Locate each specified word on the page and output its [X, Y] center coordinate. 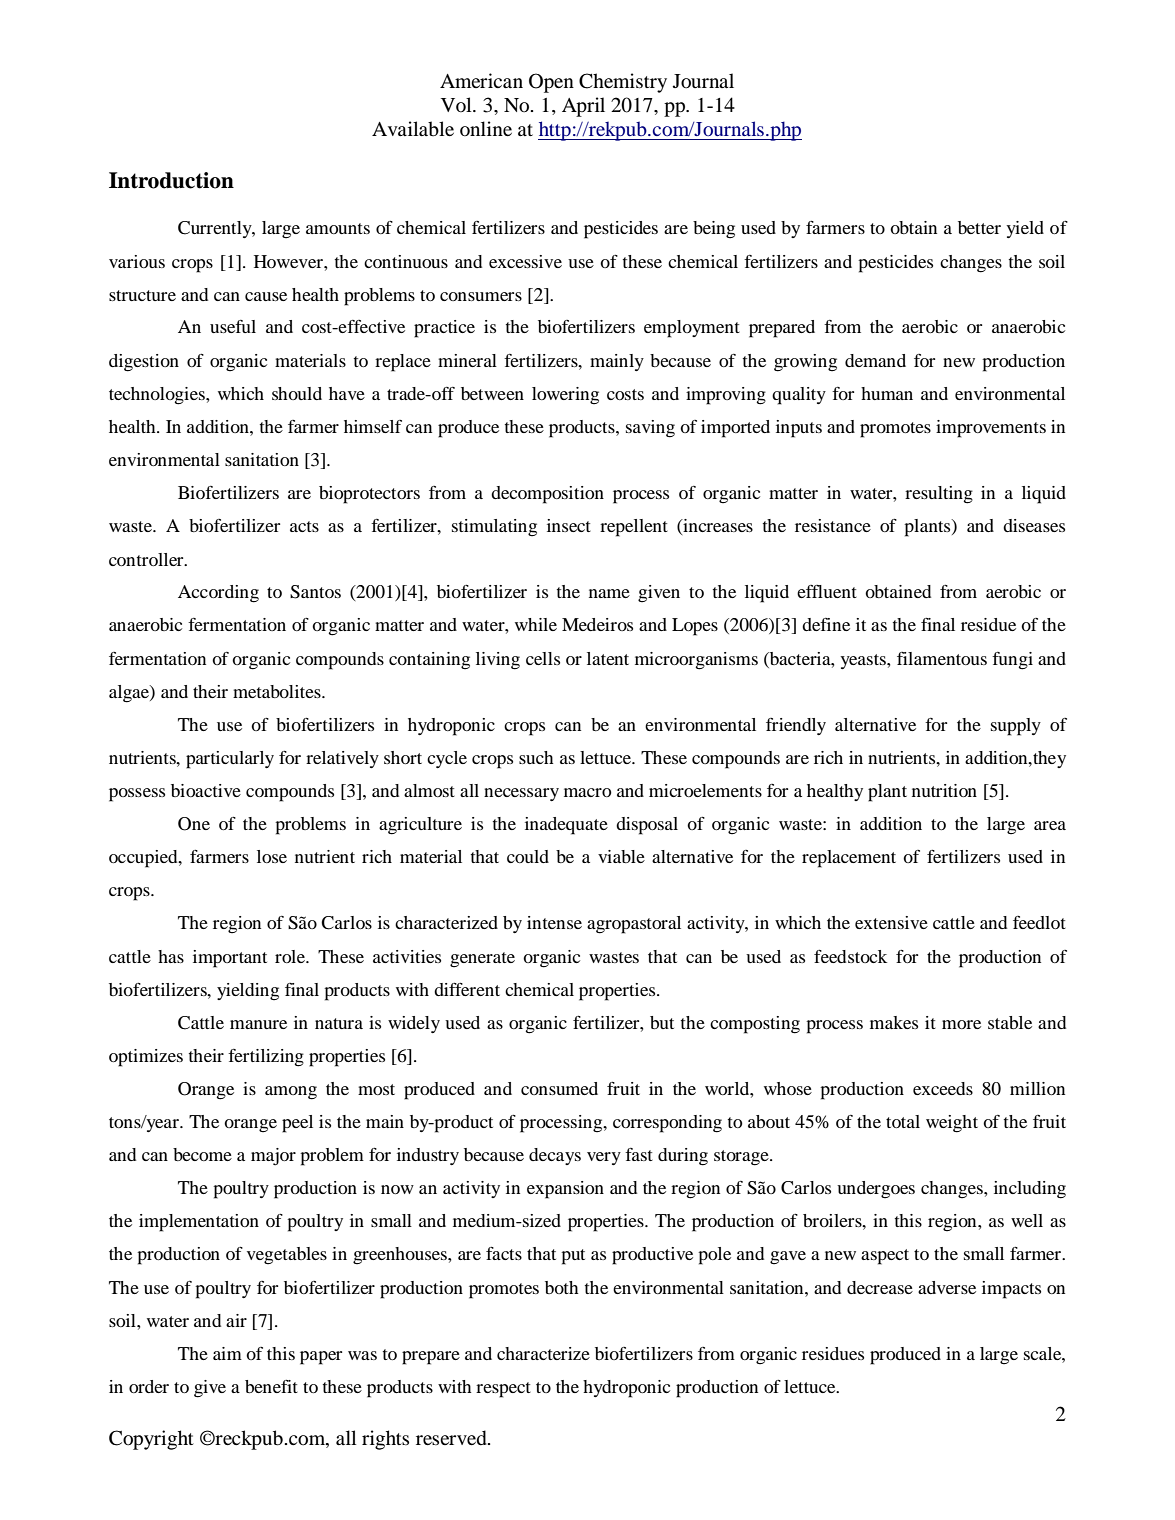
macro [588, 792]
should [297, 393]
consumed [559, 1088]
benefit [271, 1386]
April [583, 107]
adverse [947, 1287]
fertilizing [266, 1058]
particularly [230, 760]
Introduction [171, 180]
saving [650, 429]
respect [503, 1390]
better [979, 227]
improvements [991, 429]
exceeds [943, 1088]
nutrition [944, 790]
